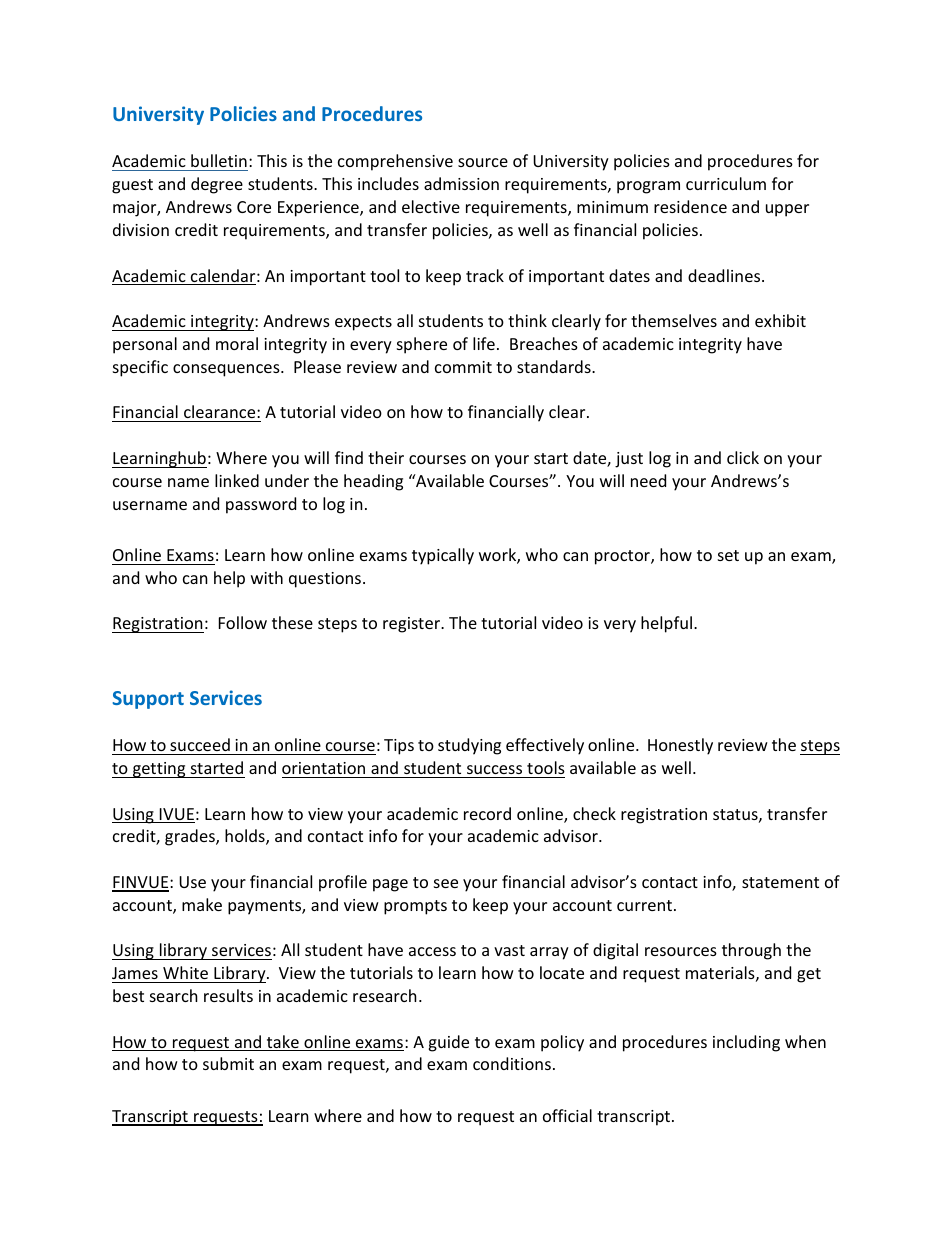  What do you see at coordinates (726, 183) in the screenshot?
I see `curriculum` at bounding box center [726, 183].
